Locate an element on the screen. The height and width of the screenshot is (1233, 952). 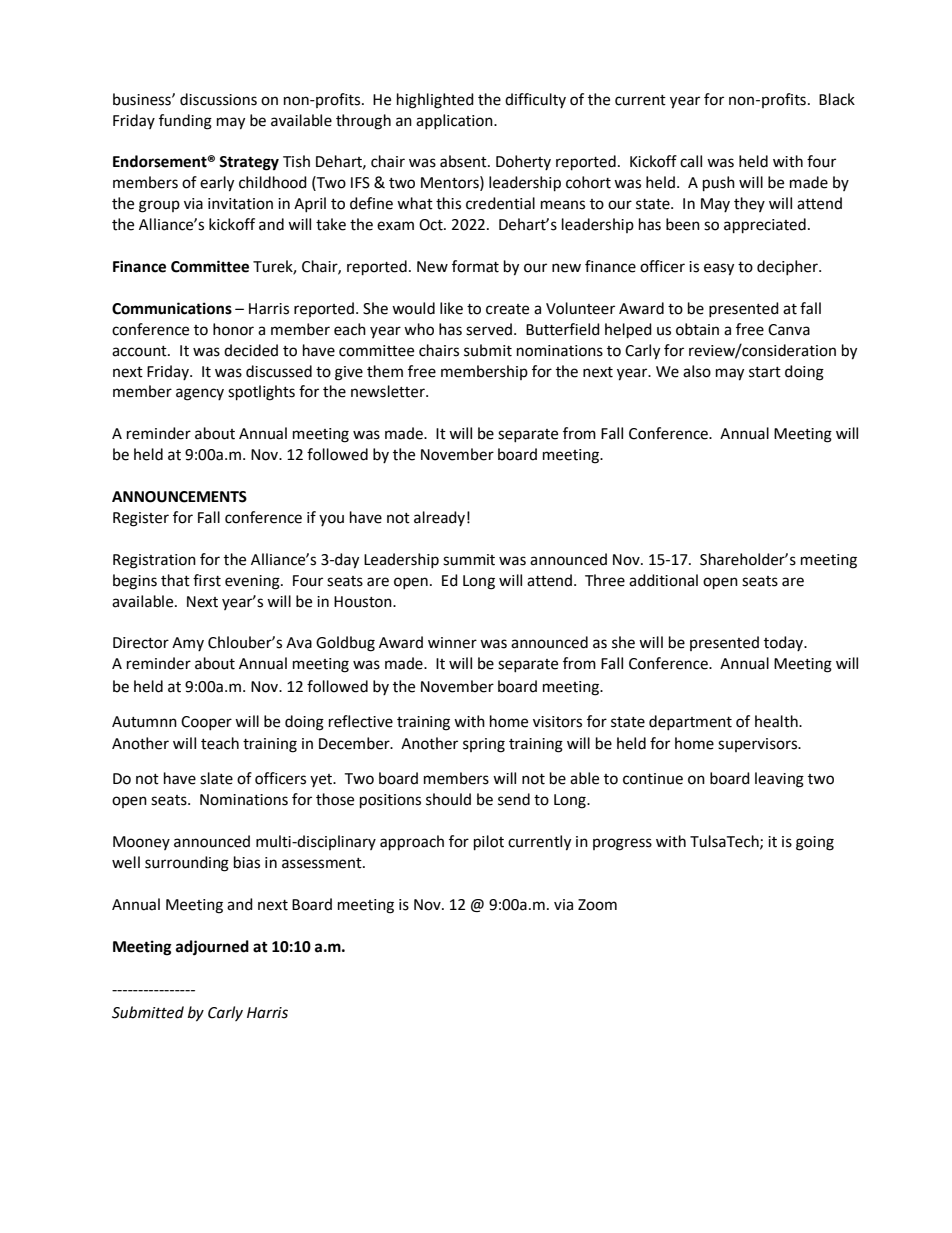
application is located at coordinates (455, 121).
